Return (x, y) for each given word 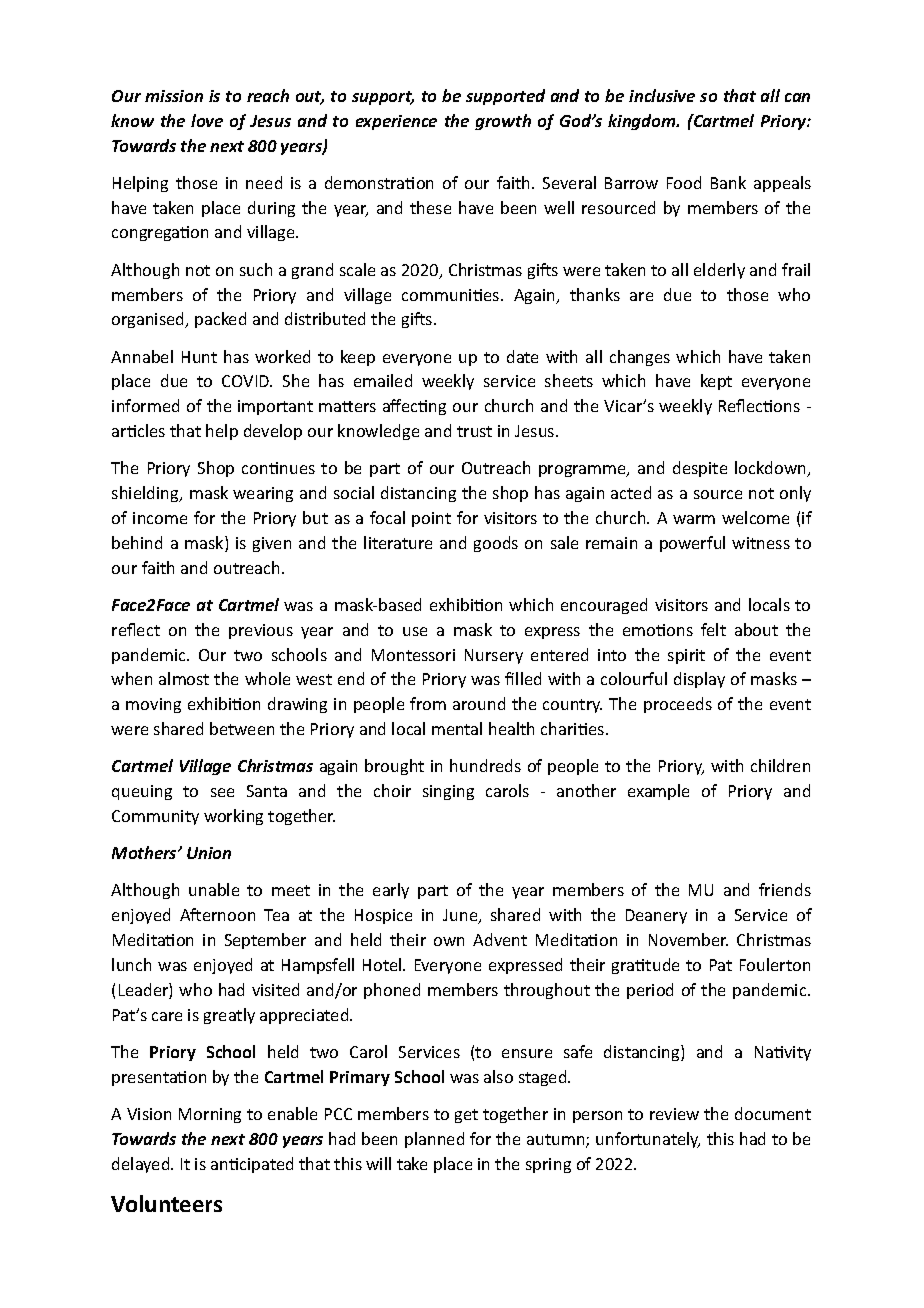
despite (700, 469)
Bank (728, 182)
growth (503, 122)
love (207, 120)
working (233, 817)
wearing (263, 494)
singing (448, 792)
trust (474, 431)
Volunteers (166, 1203)
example (658, 792)
